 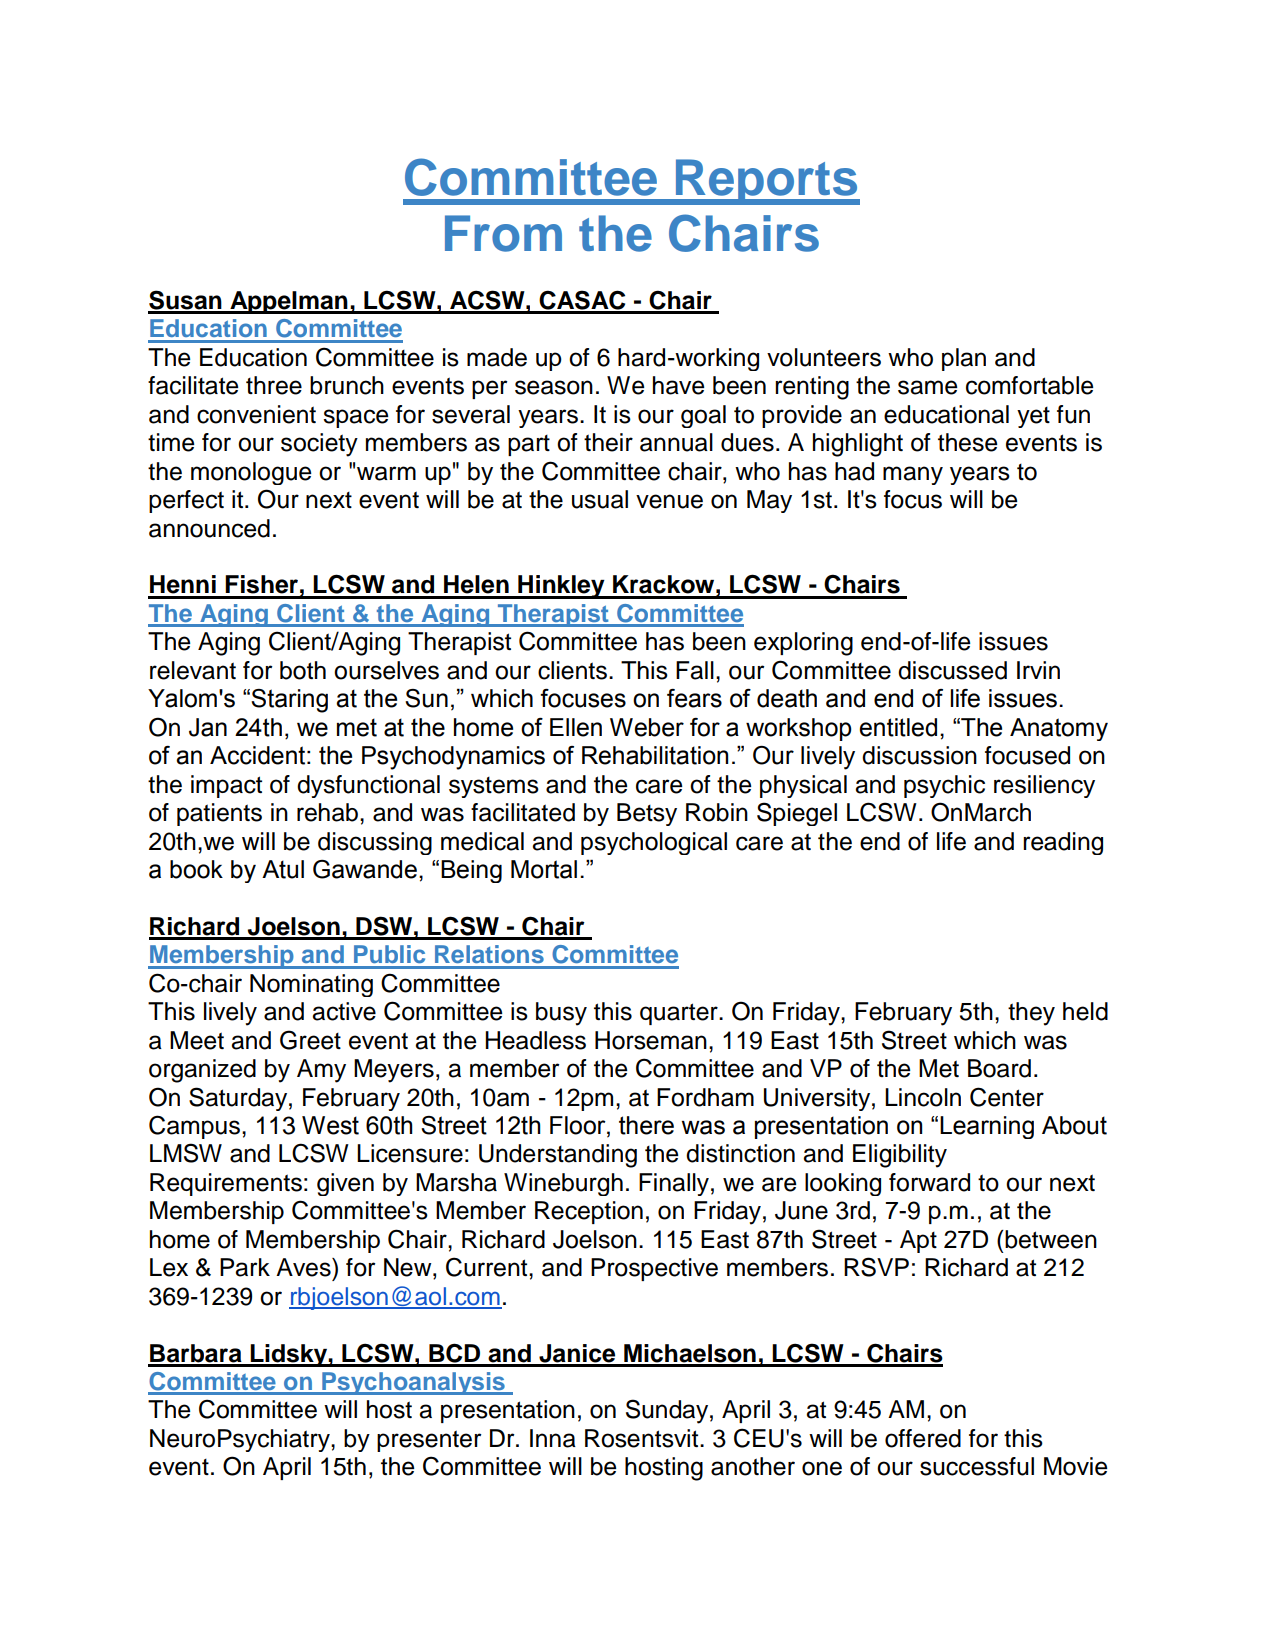 What do you see at coordinates (553, 1438) in the screenshot?
I see `Inna` at bounding box center [553, 1438].
